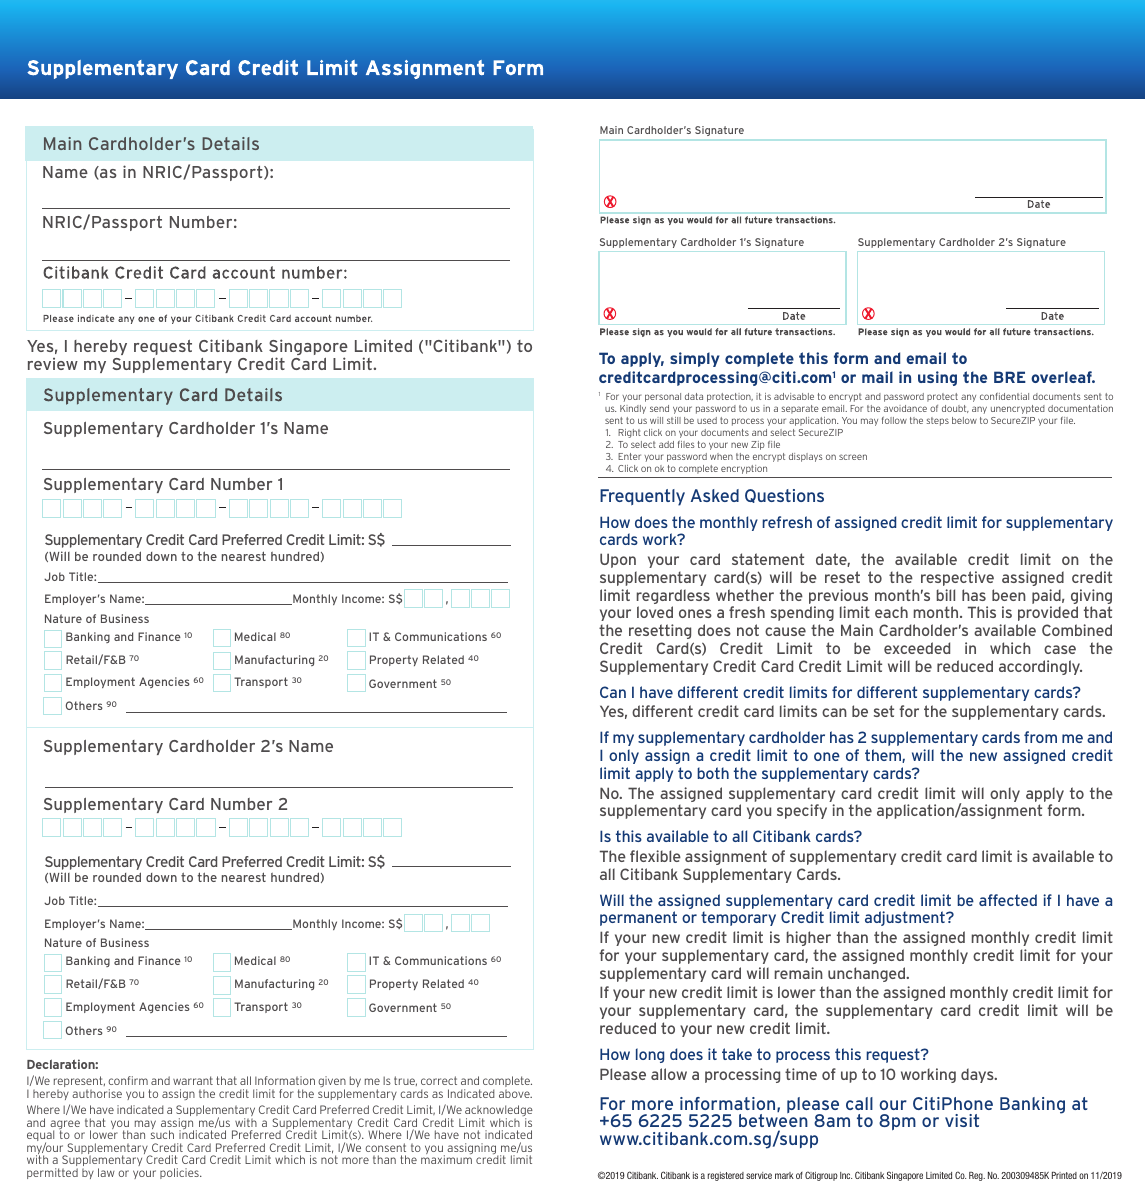 The width and height of the page is (1145, 1202). I want to click on BRE, so click(1010, 377).
